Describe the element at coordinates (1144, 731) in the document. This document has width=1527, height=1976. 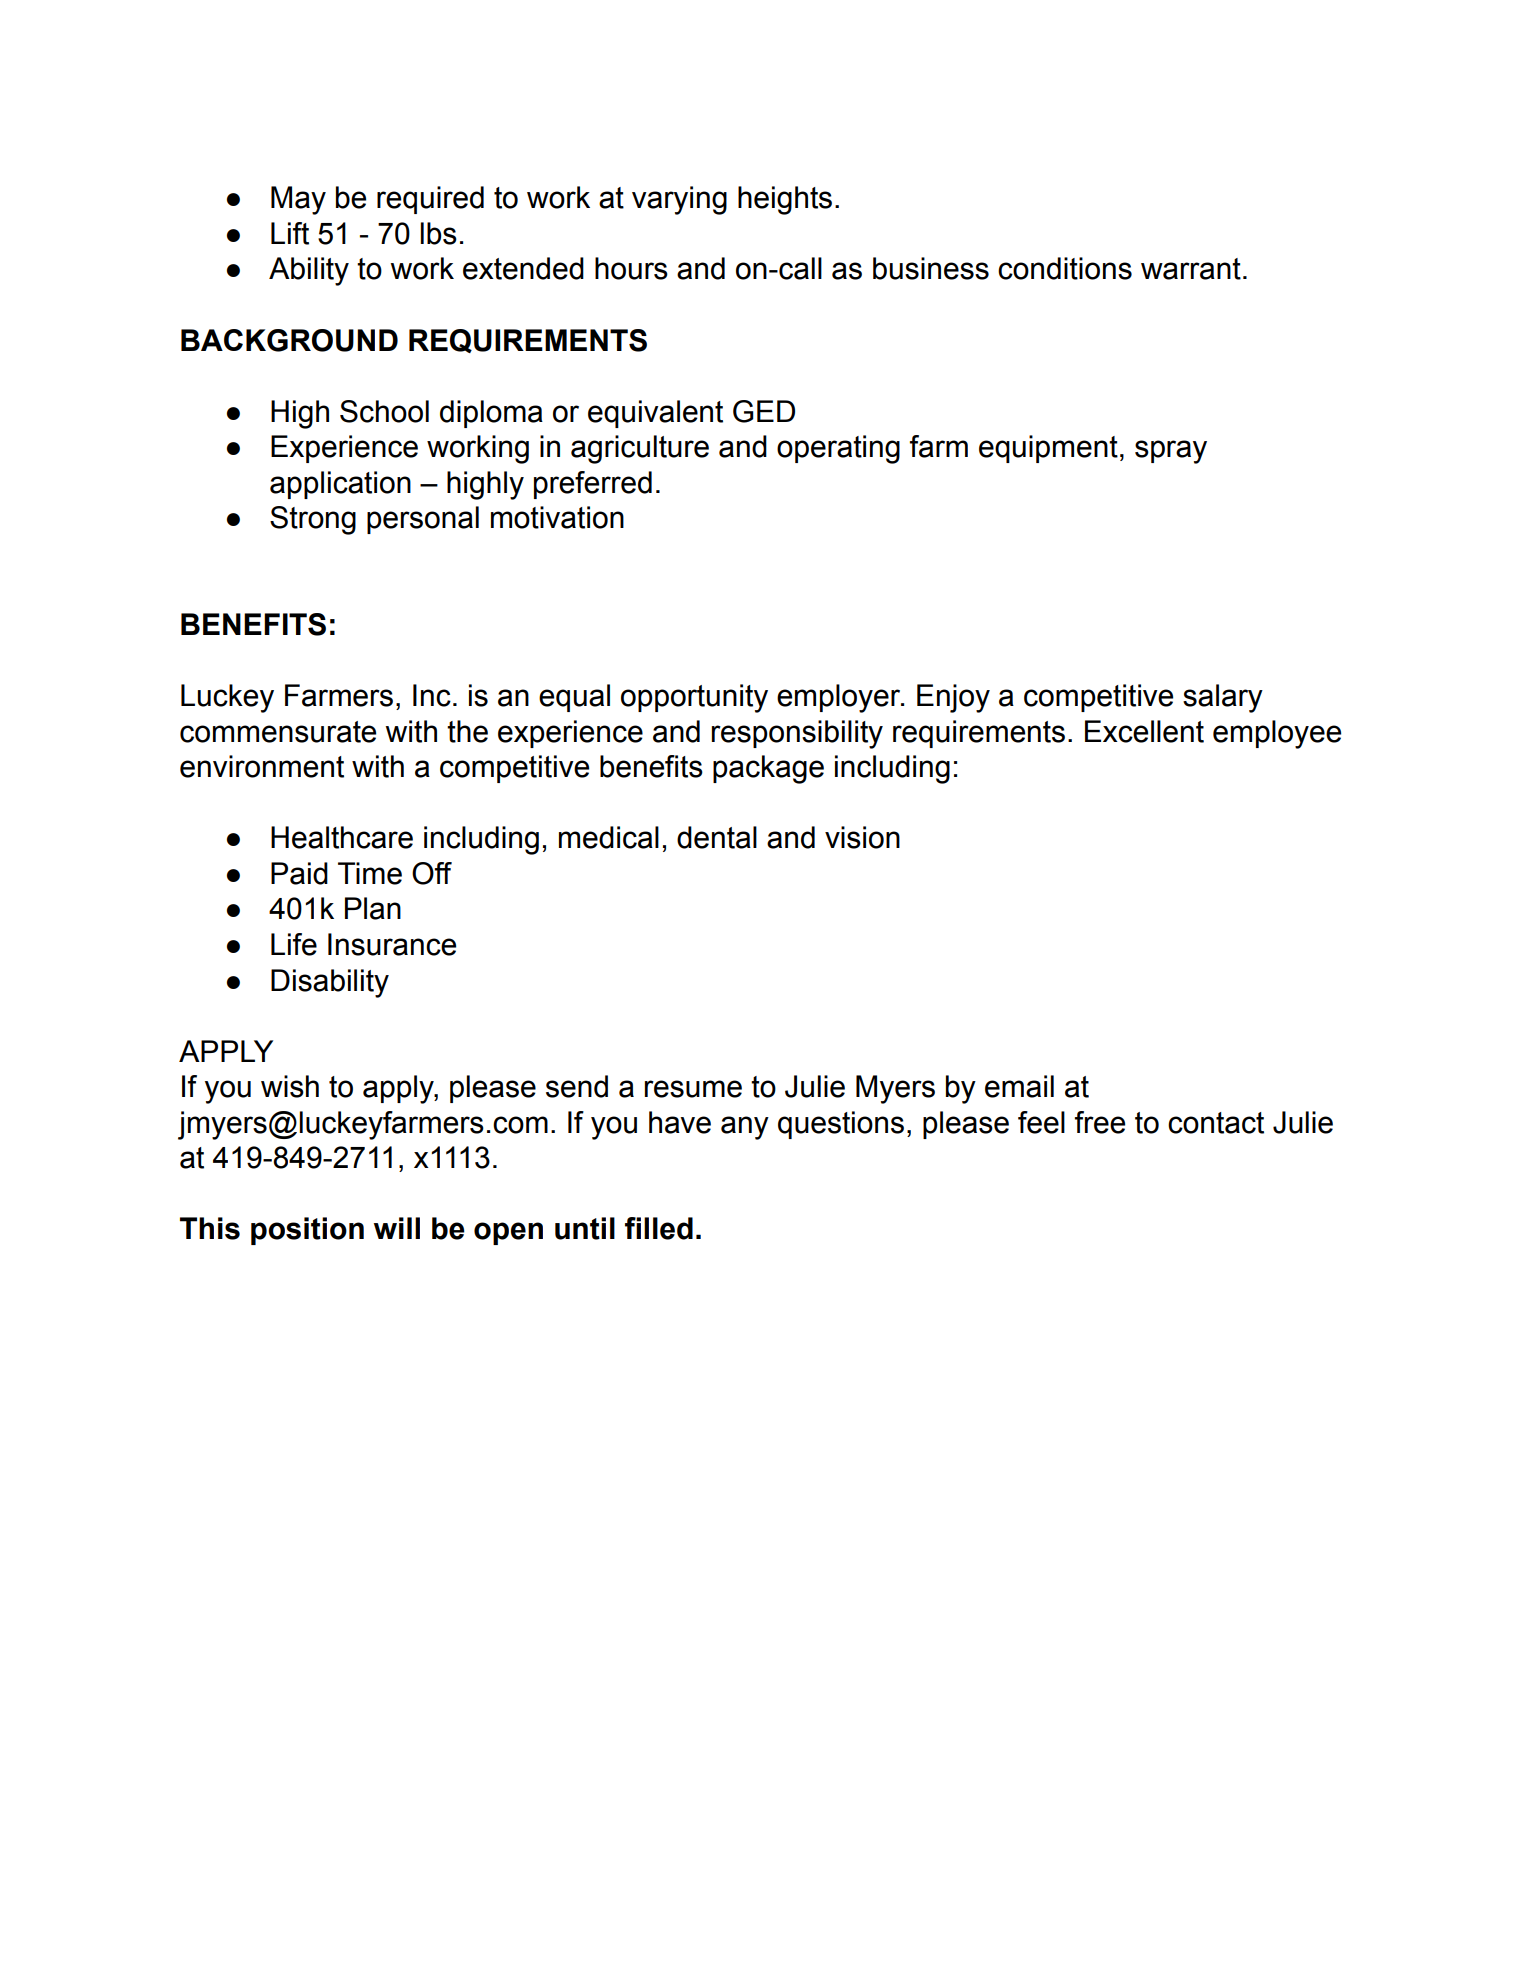
I see `Excellent` at that location.
